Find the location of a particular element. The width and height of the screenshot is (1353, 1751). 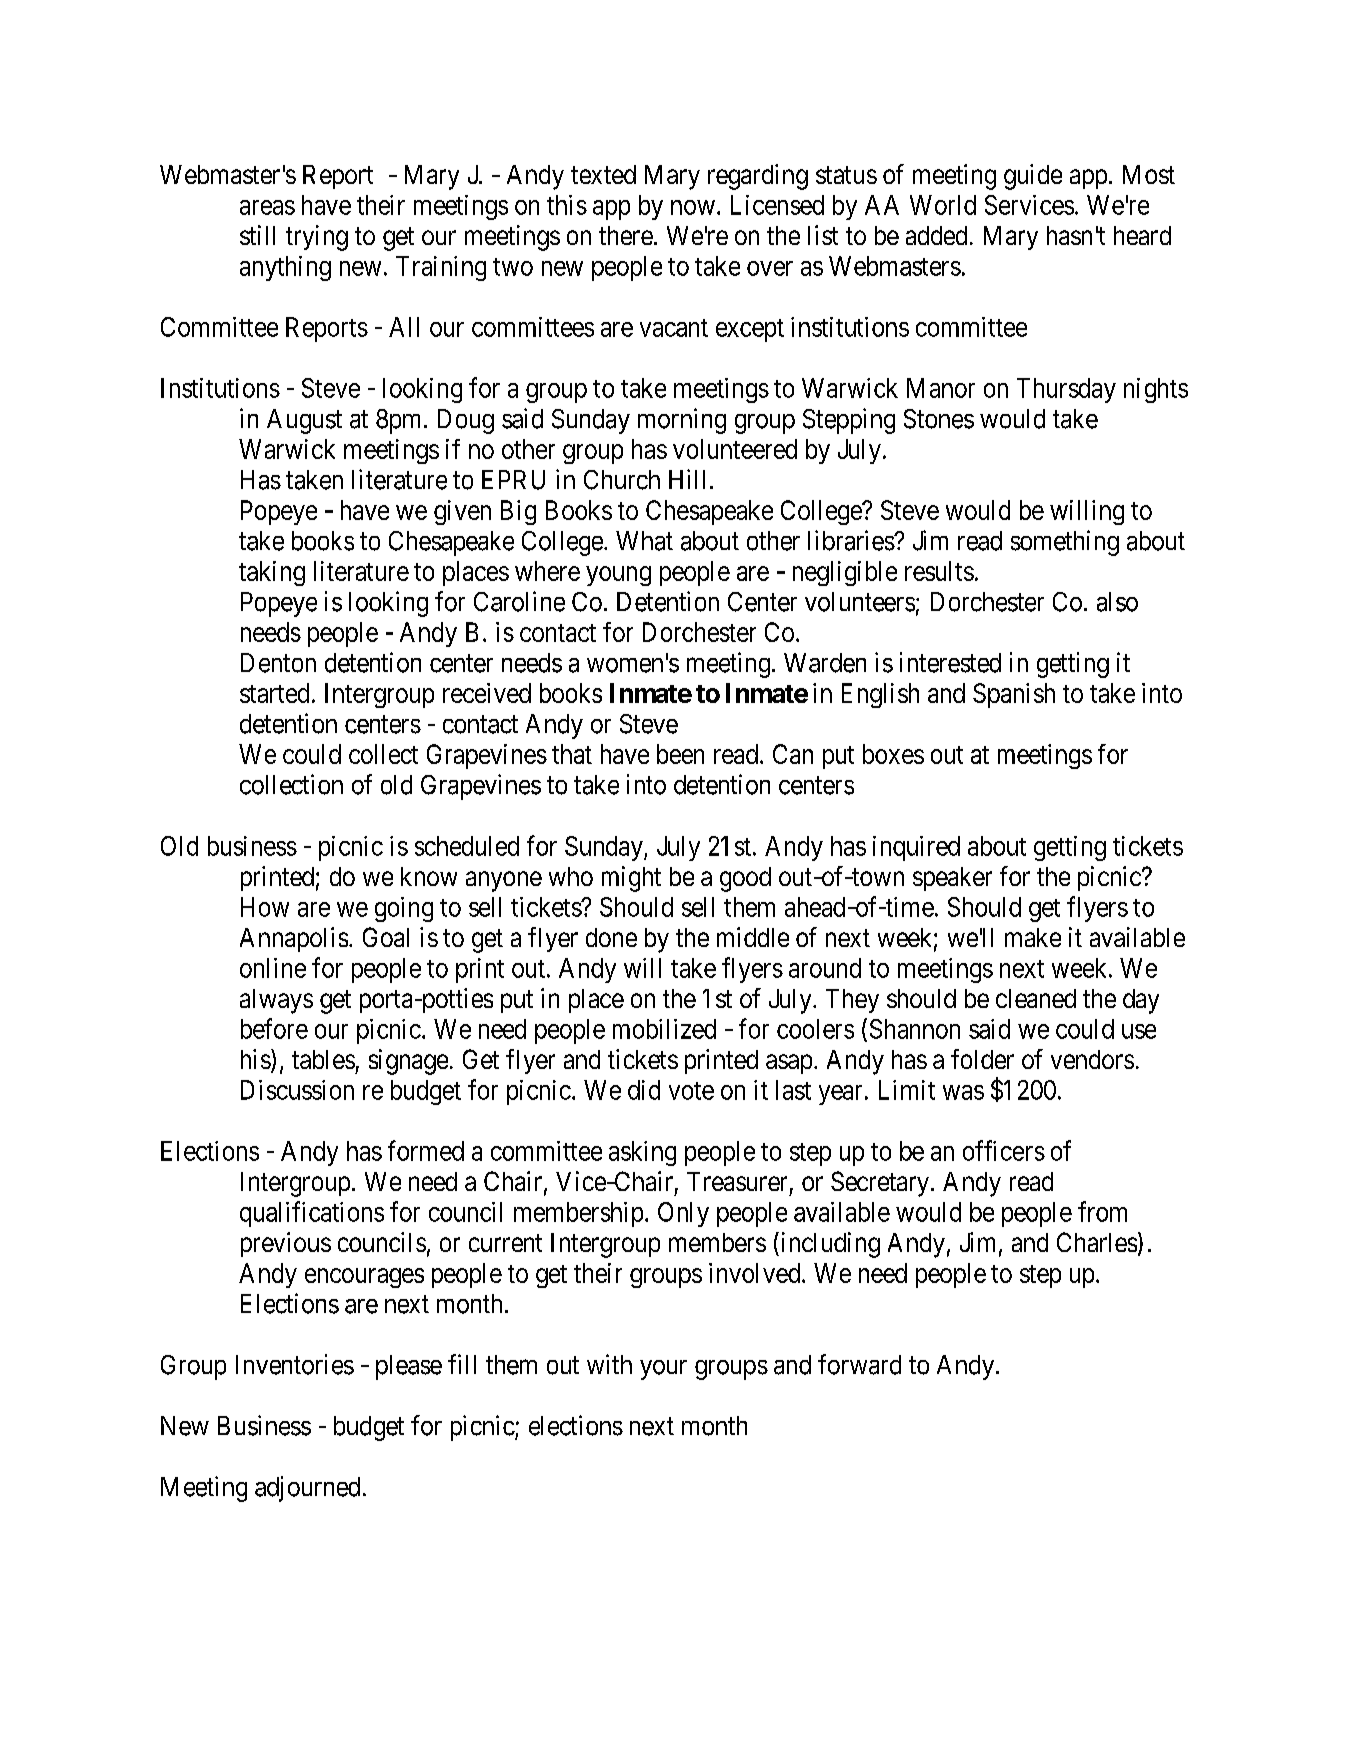

been is located at coordinates (680, 754).
